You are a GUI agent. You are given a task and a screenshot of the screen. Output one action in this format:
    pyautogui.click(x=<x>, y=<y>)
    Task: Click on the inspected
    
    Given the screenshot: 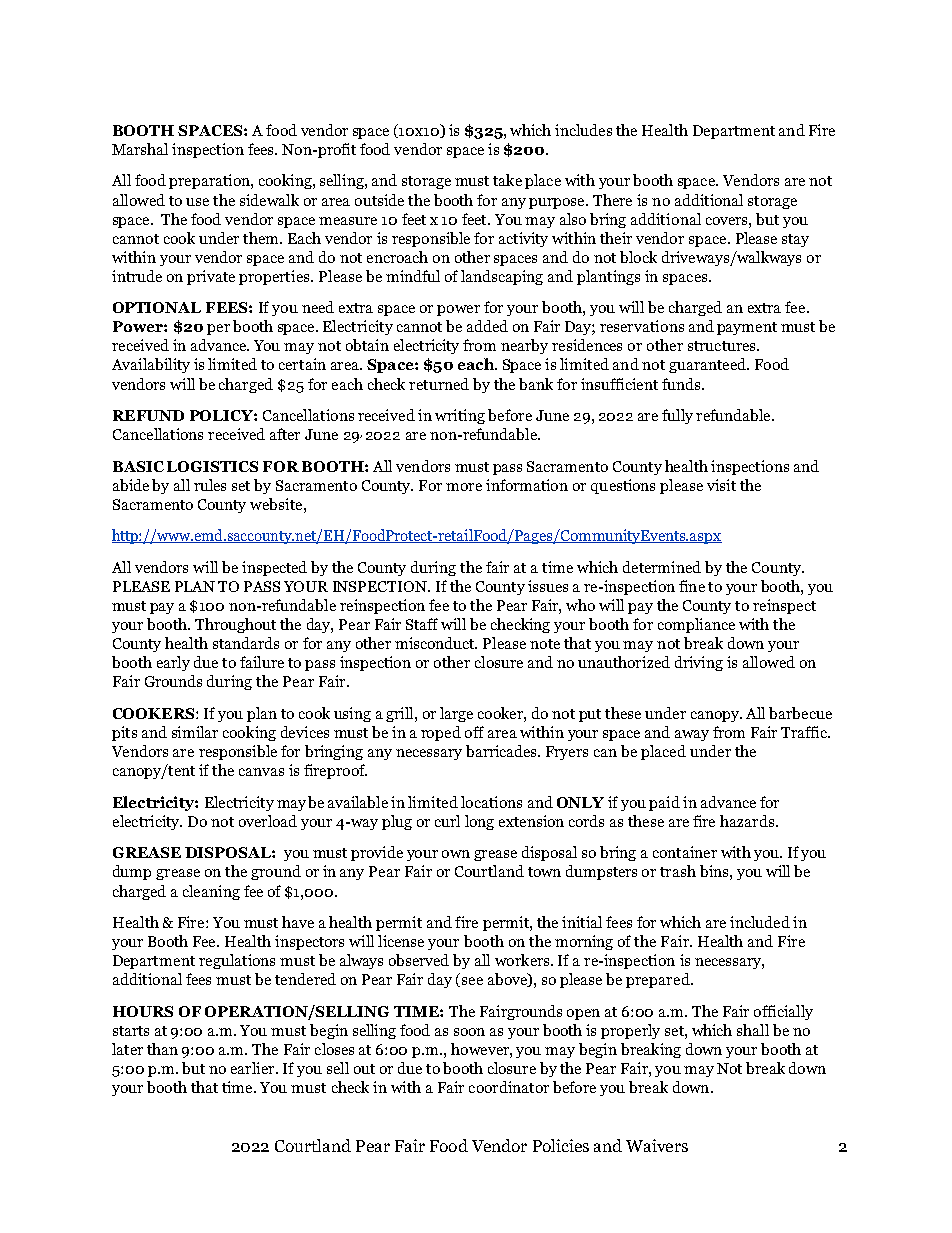 What is the action you would take?
    pyautogui.click(x=274, y=568)
